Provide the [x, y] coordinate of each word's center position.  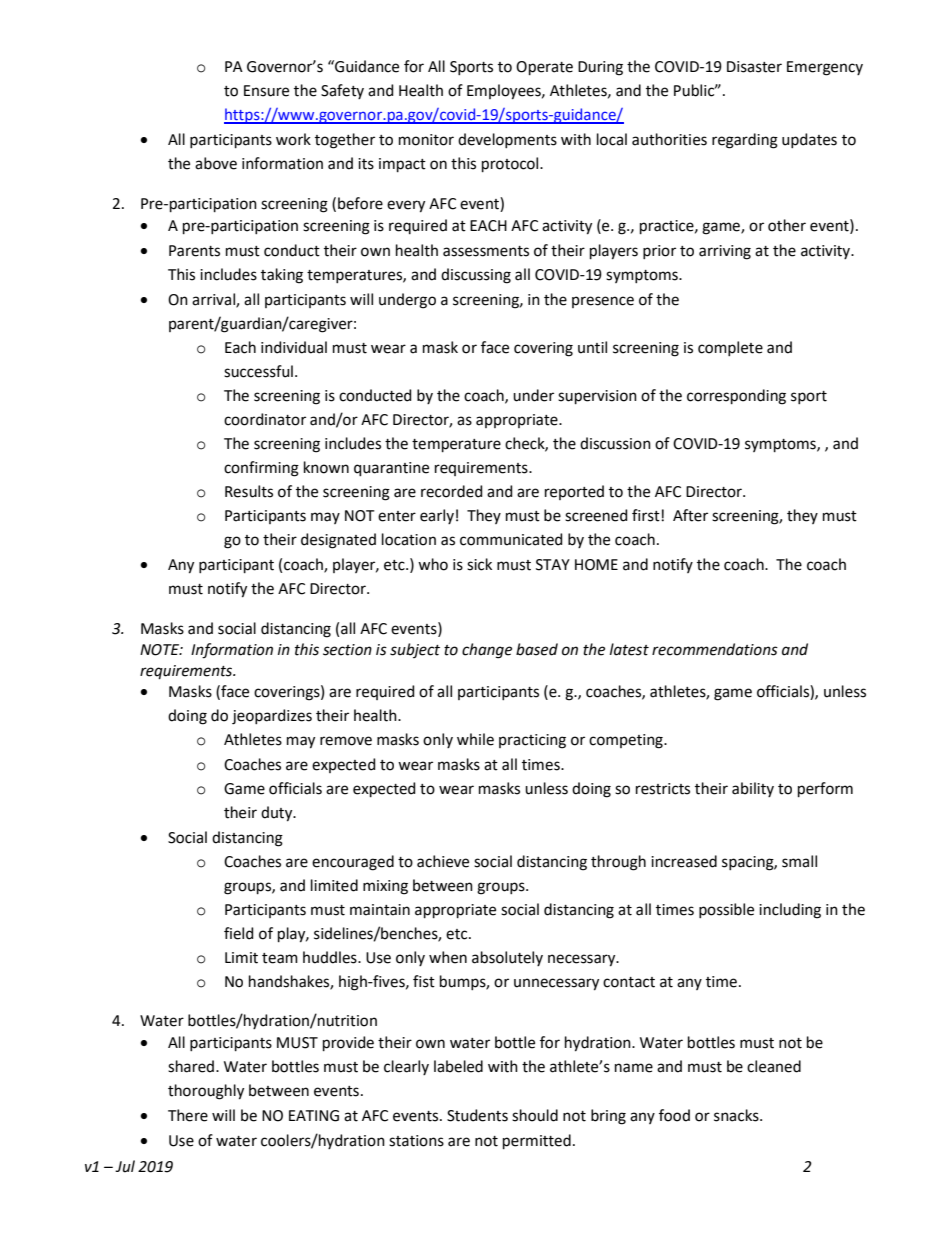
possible [726, 910]
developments [507, 140]
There [188, 1115]
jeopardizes [272, 717]
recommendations [715, 649]
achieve [443, 861]
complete [730, 348]
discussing [476, 276]
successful [258, 371]
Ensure [266, 91]
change [487, 651]
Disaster [754, 67]
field [239, 933]
